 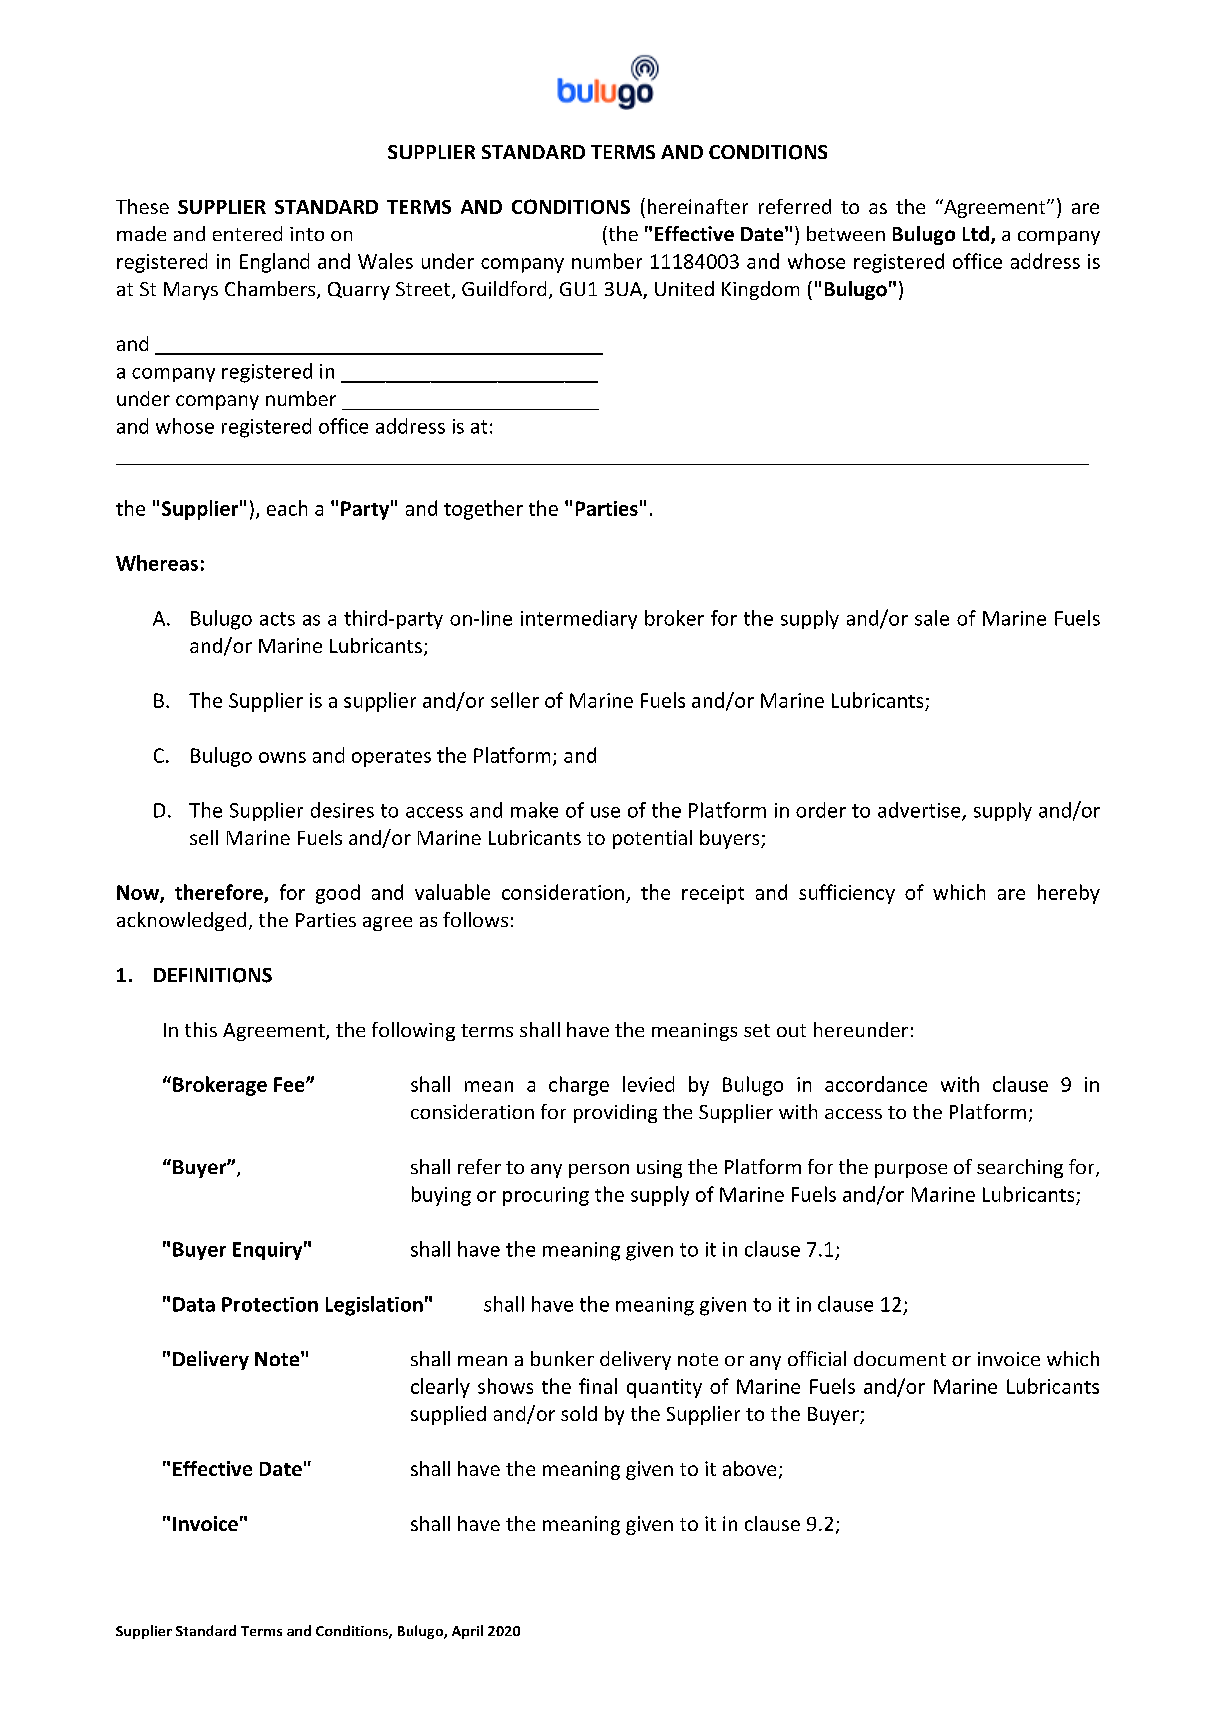 I want to click on purpose, so click(x=911, y=1171).
